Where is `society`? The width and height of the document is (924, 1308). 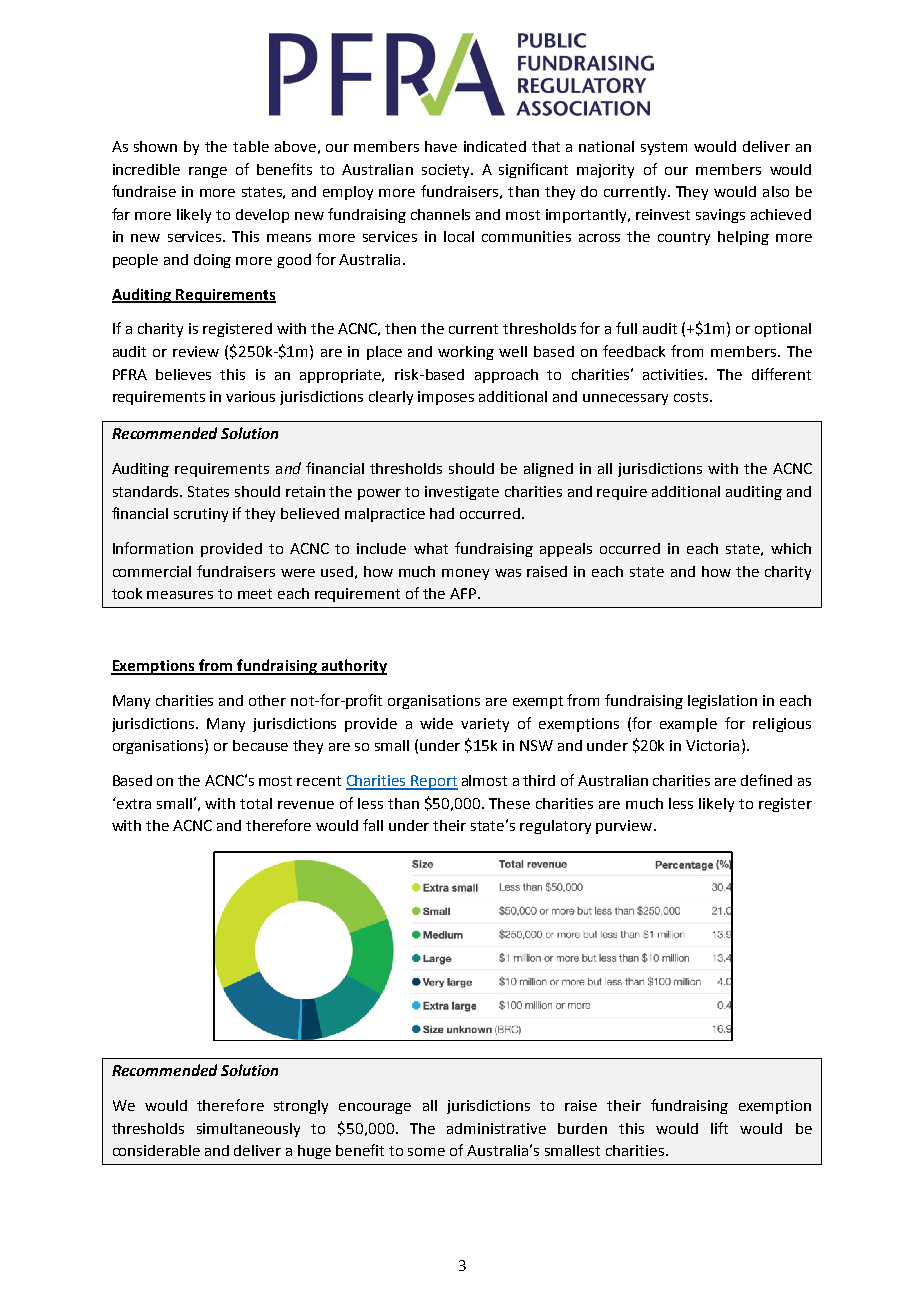
society is located at coordinates (447, 171).
